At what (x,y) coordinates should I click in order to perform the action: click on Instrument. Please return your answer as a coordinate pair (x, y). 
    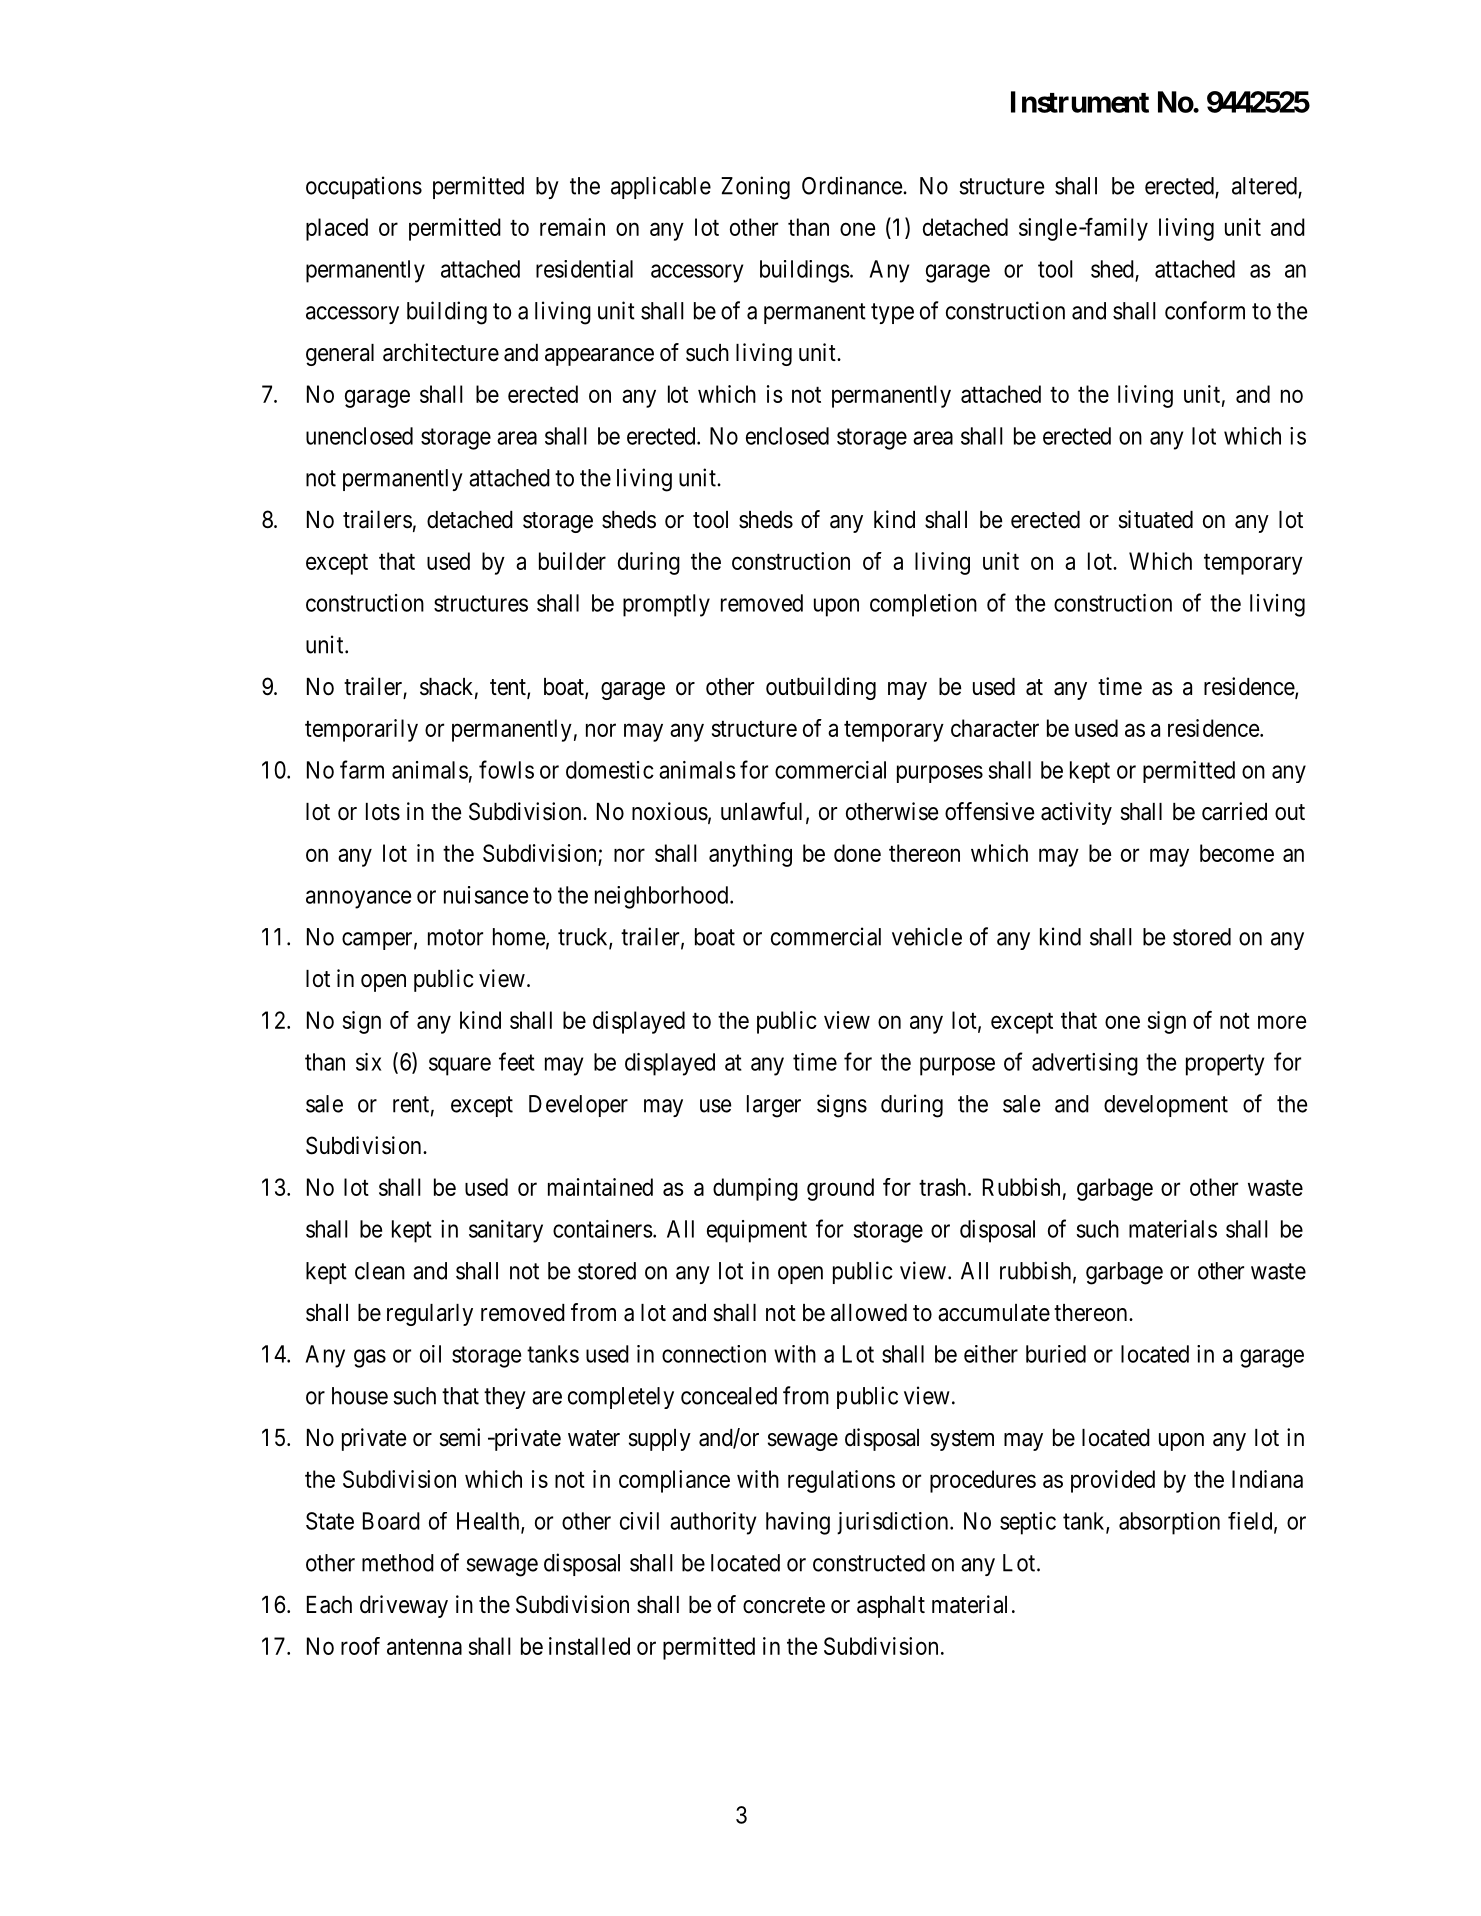
    Looking at the image, I should click on (1080, 102).
